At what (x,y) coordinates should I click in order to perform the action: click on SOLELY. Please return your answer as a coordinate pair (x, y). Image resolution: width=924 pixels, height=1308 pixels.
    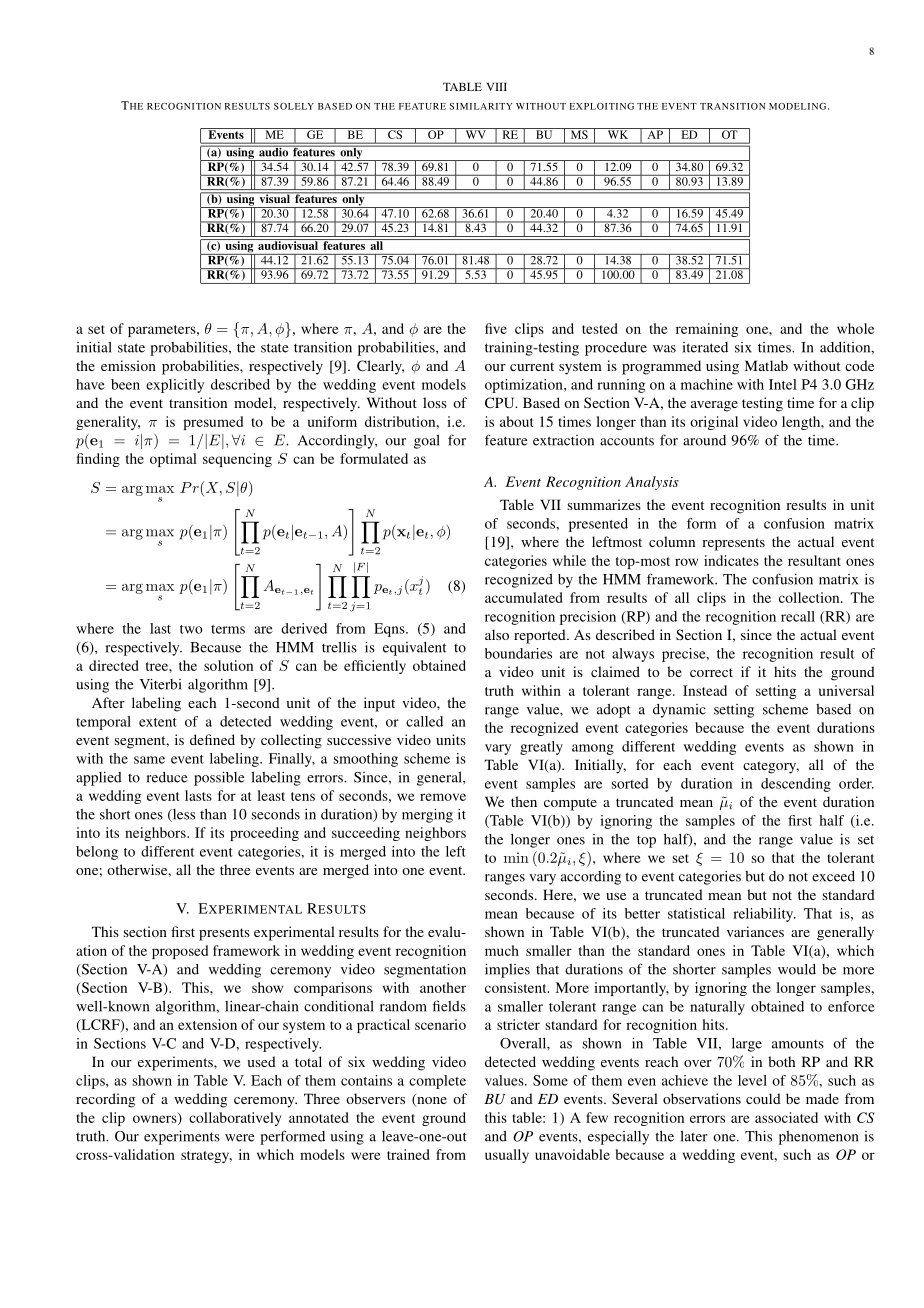
    Looking at the image, I should click on (294, 106).
